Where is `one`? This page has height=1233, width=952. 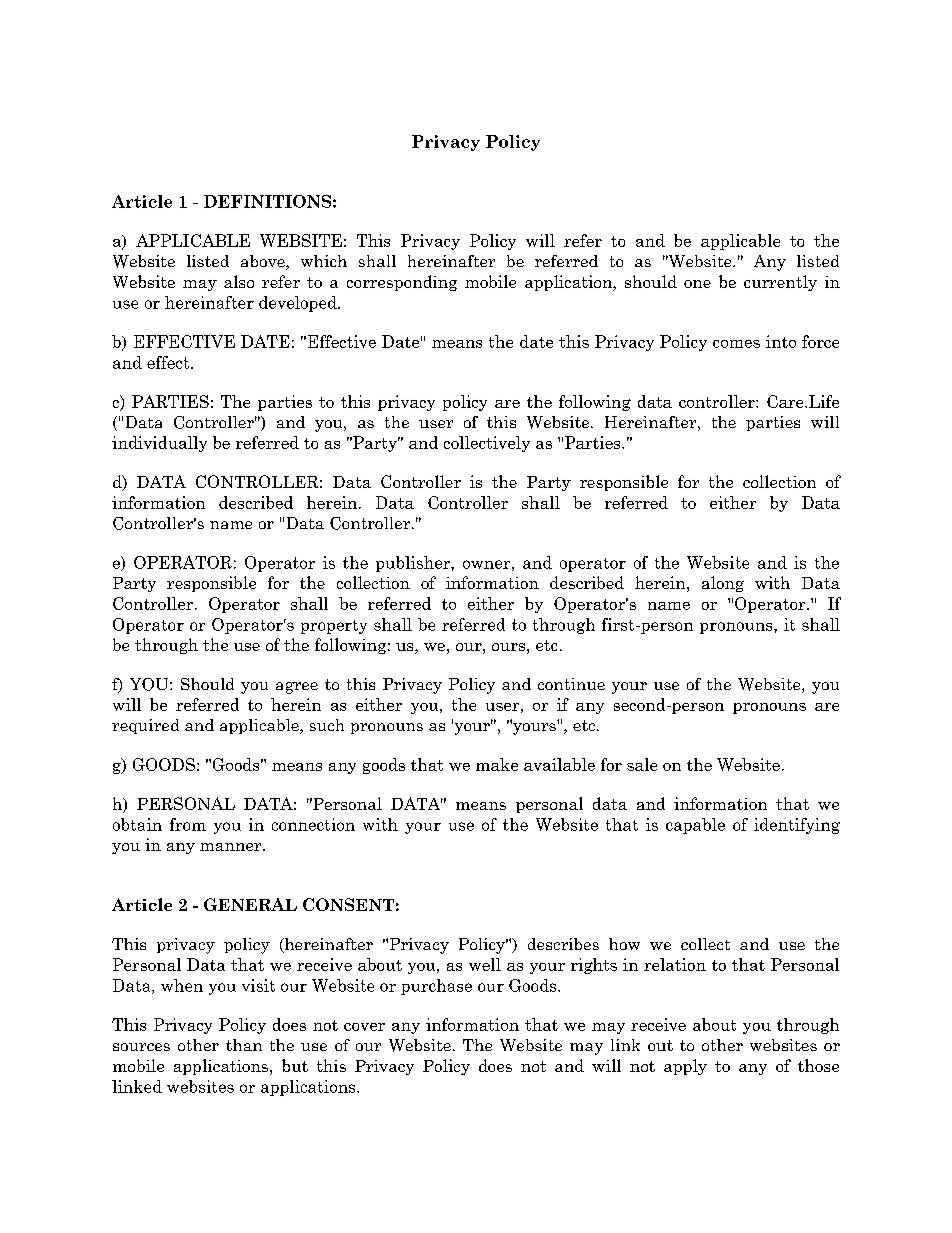 one is located at coordinates (697, 284).
